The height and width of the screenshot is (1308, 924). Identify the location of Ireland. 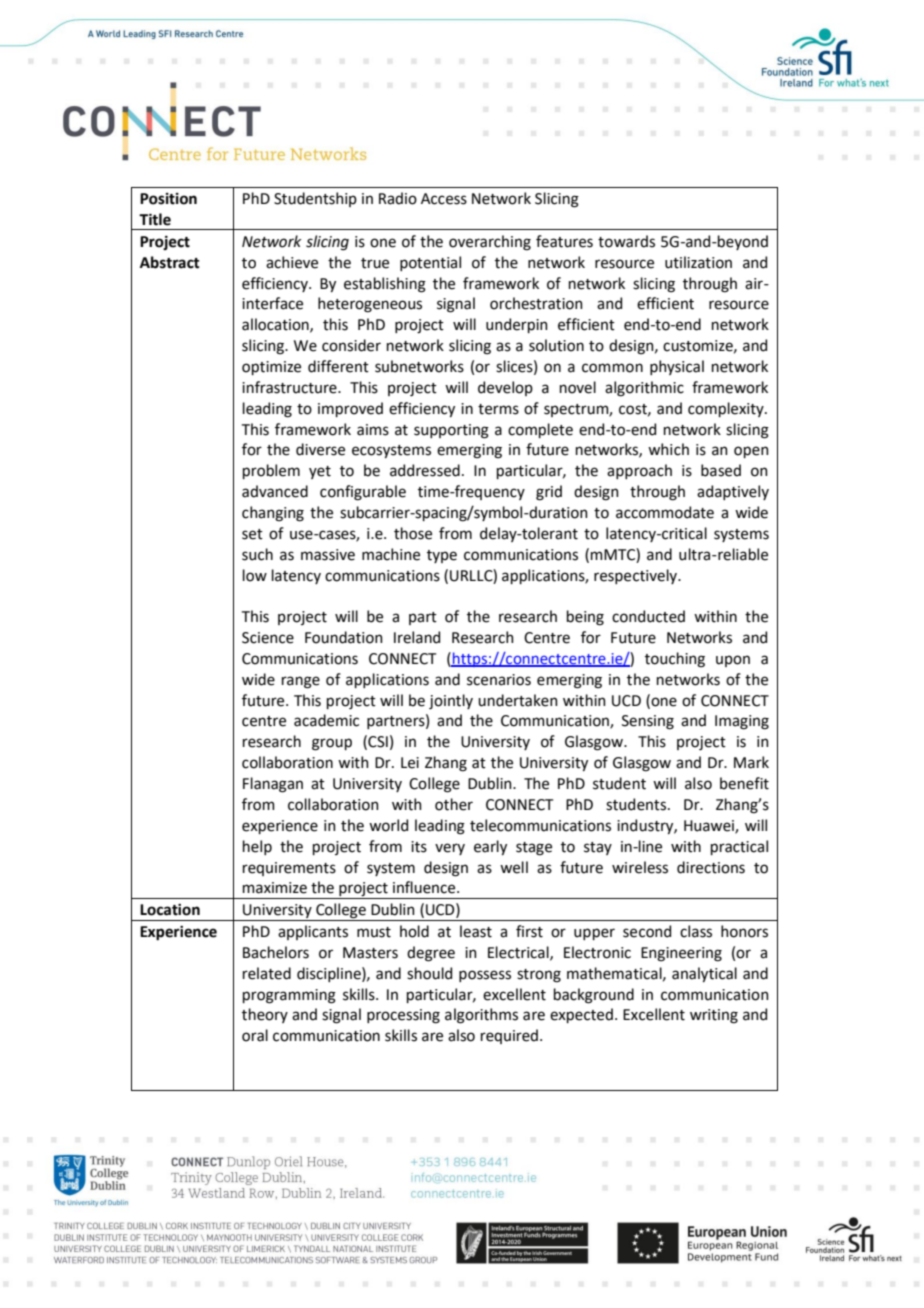
(417, 637).
